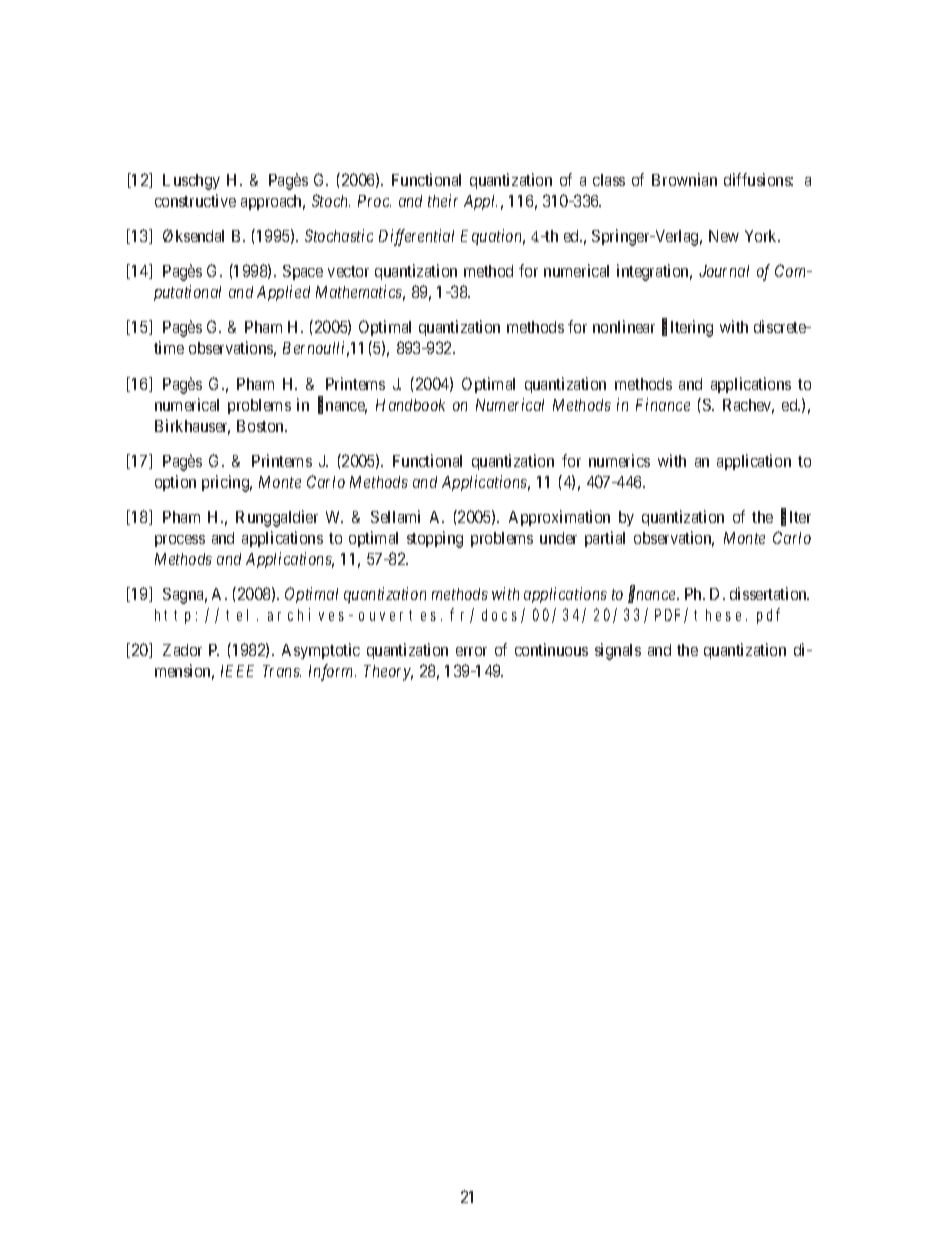 This image has width=952, height=1233. I want to click on Handbook, so click(410, 405).
